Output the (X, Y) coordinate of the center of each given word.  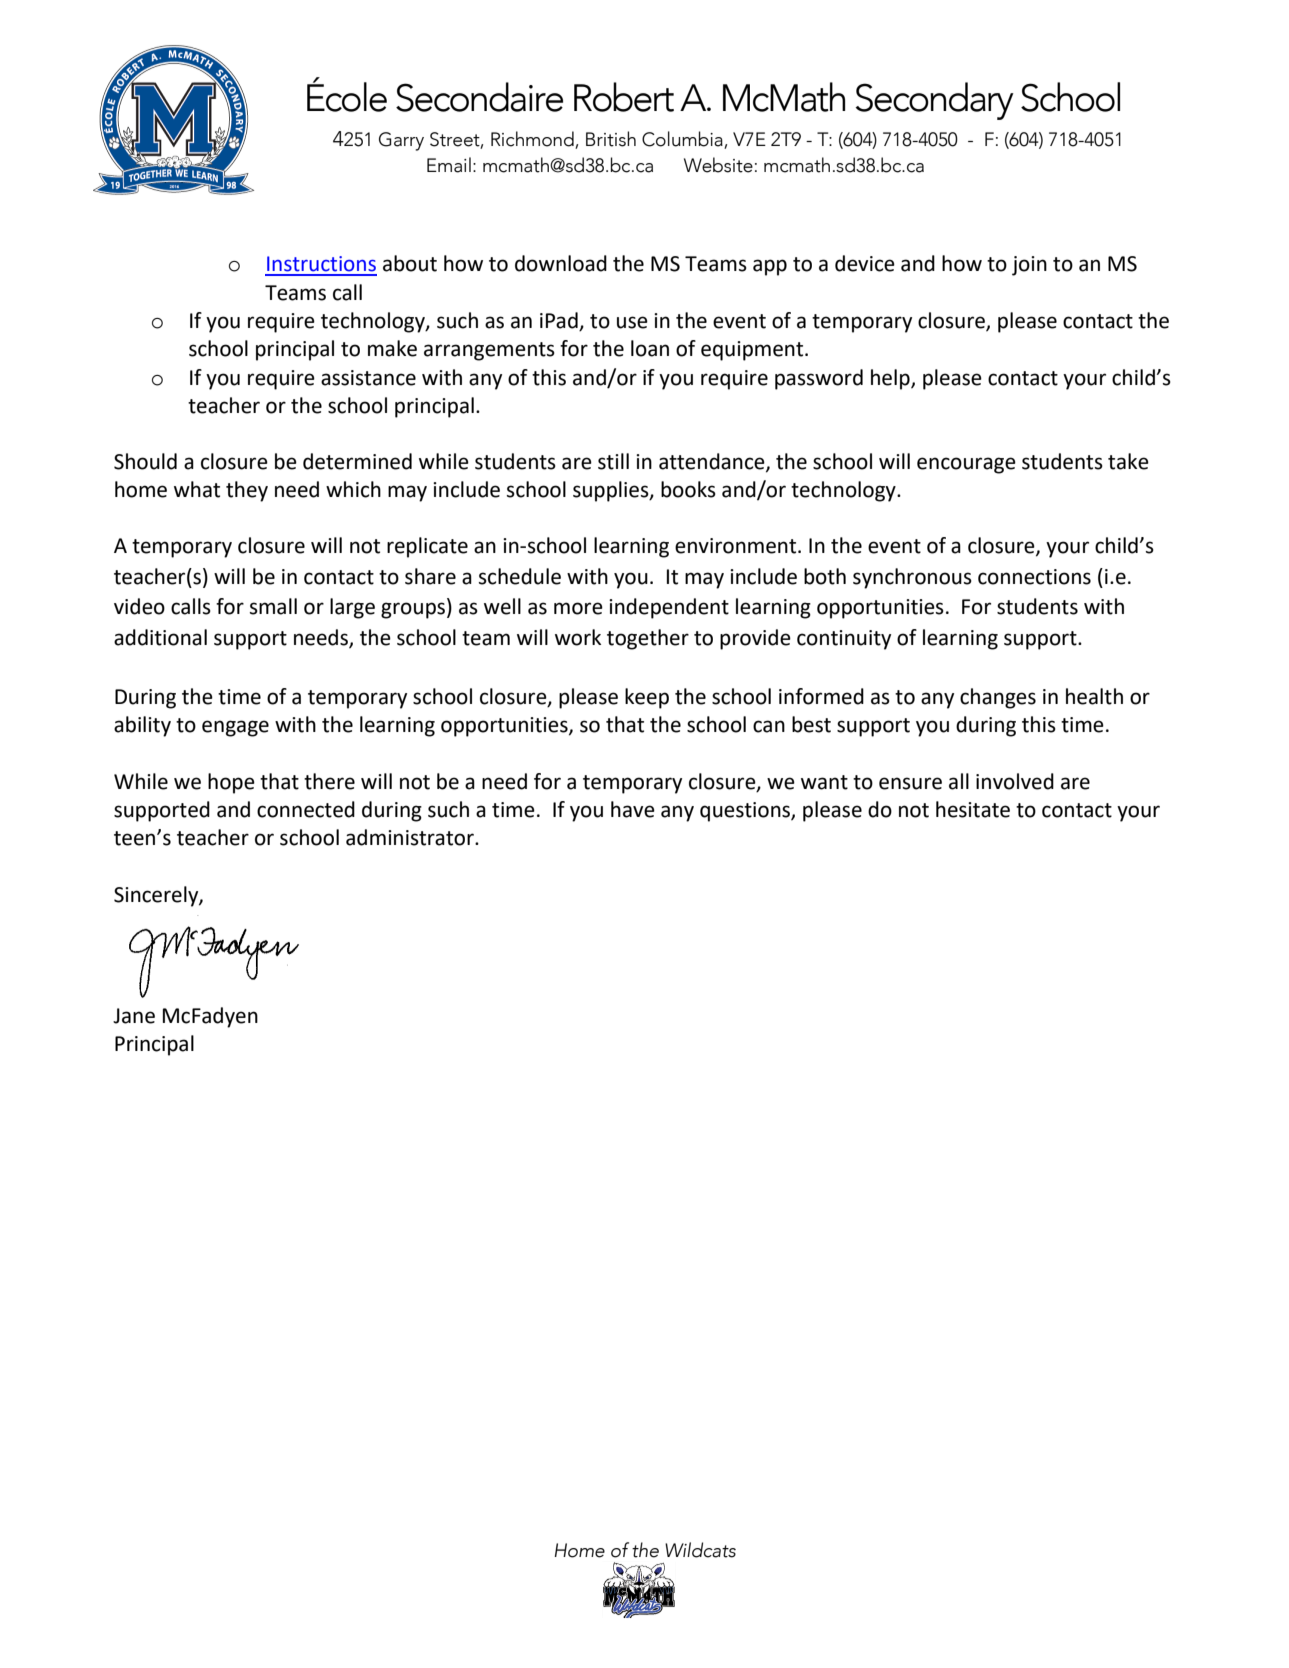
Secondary (934, 101)
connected (306, 809)
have (633, 809)
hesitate (973, 809)
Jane (134, 1016)
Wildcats (700, 1550)
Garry (401, 141)
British (611, 139)
